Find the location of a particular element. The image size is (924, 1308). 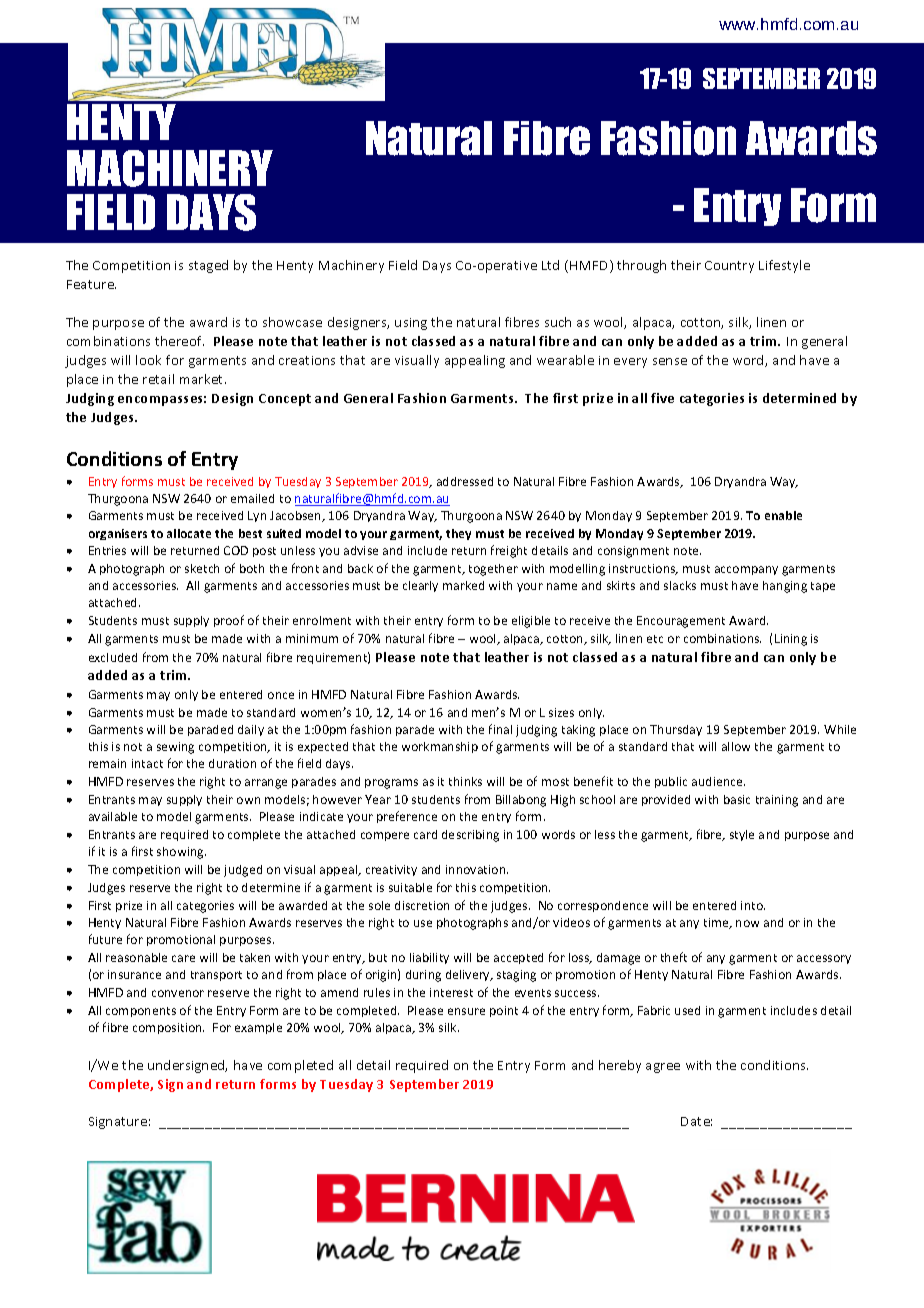

Country is located at coordinates (729, 267).
